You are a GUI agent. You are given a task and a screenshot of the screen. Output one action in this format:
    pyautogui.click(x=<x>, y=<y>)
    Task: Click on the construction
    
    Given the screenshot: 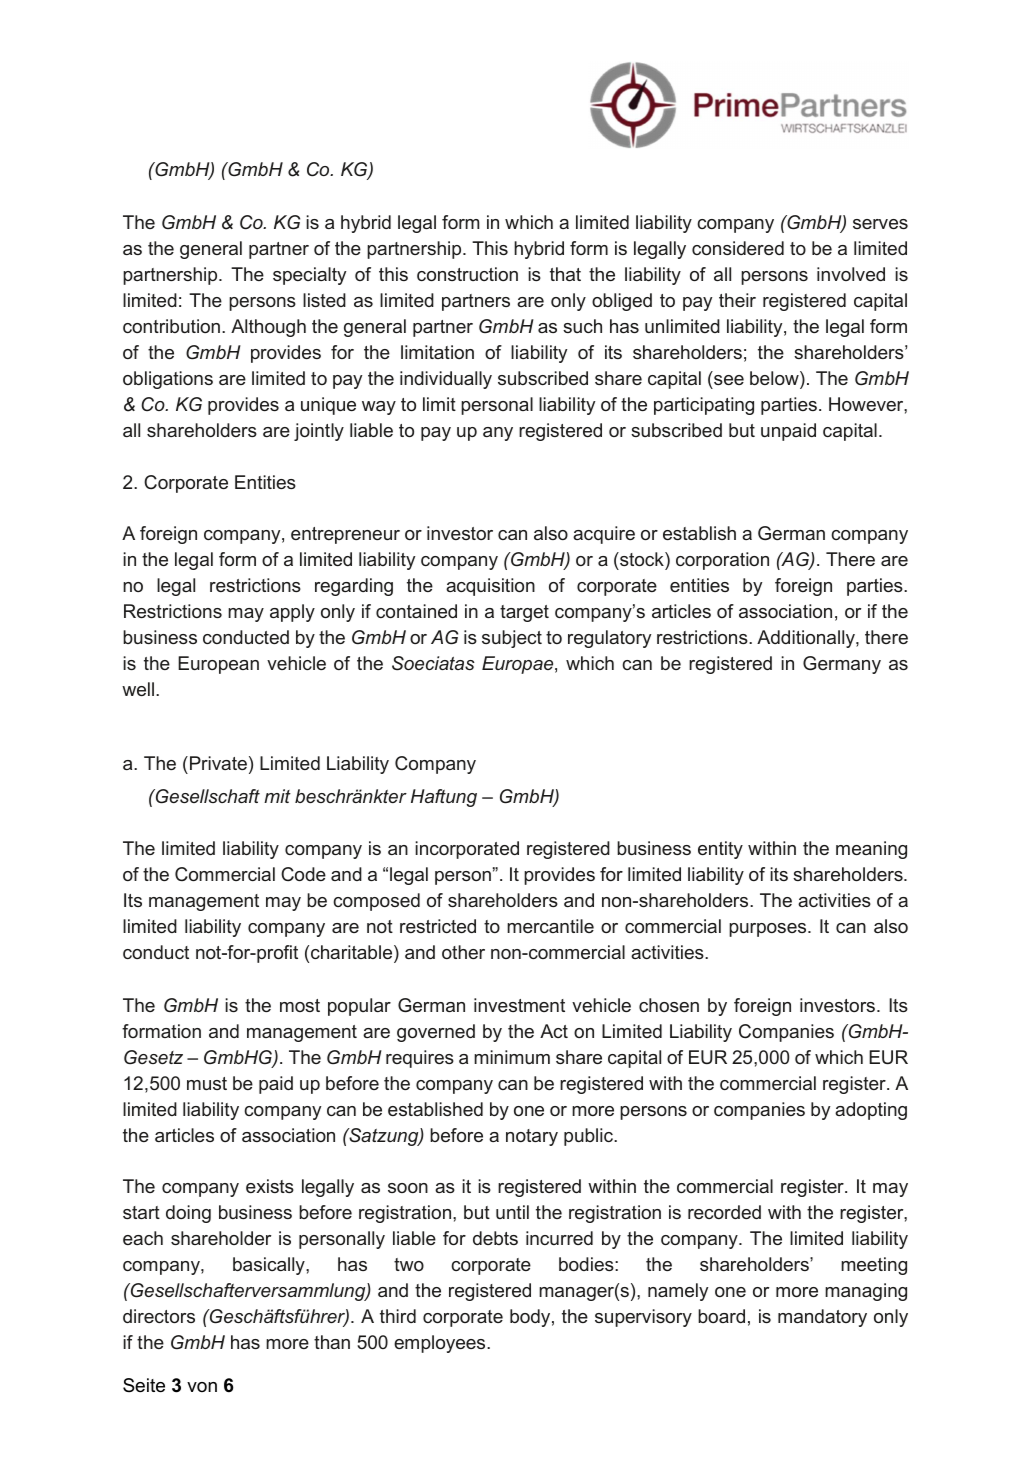 What is the action you would take?
    pyautogui.click(x=467, y=274)
